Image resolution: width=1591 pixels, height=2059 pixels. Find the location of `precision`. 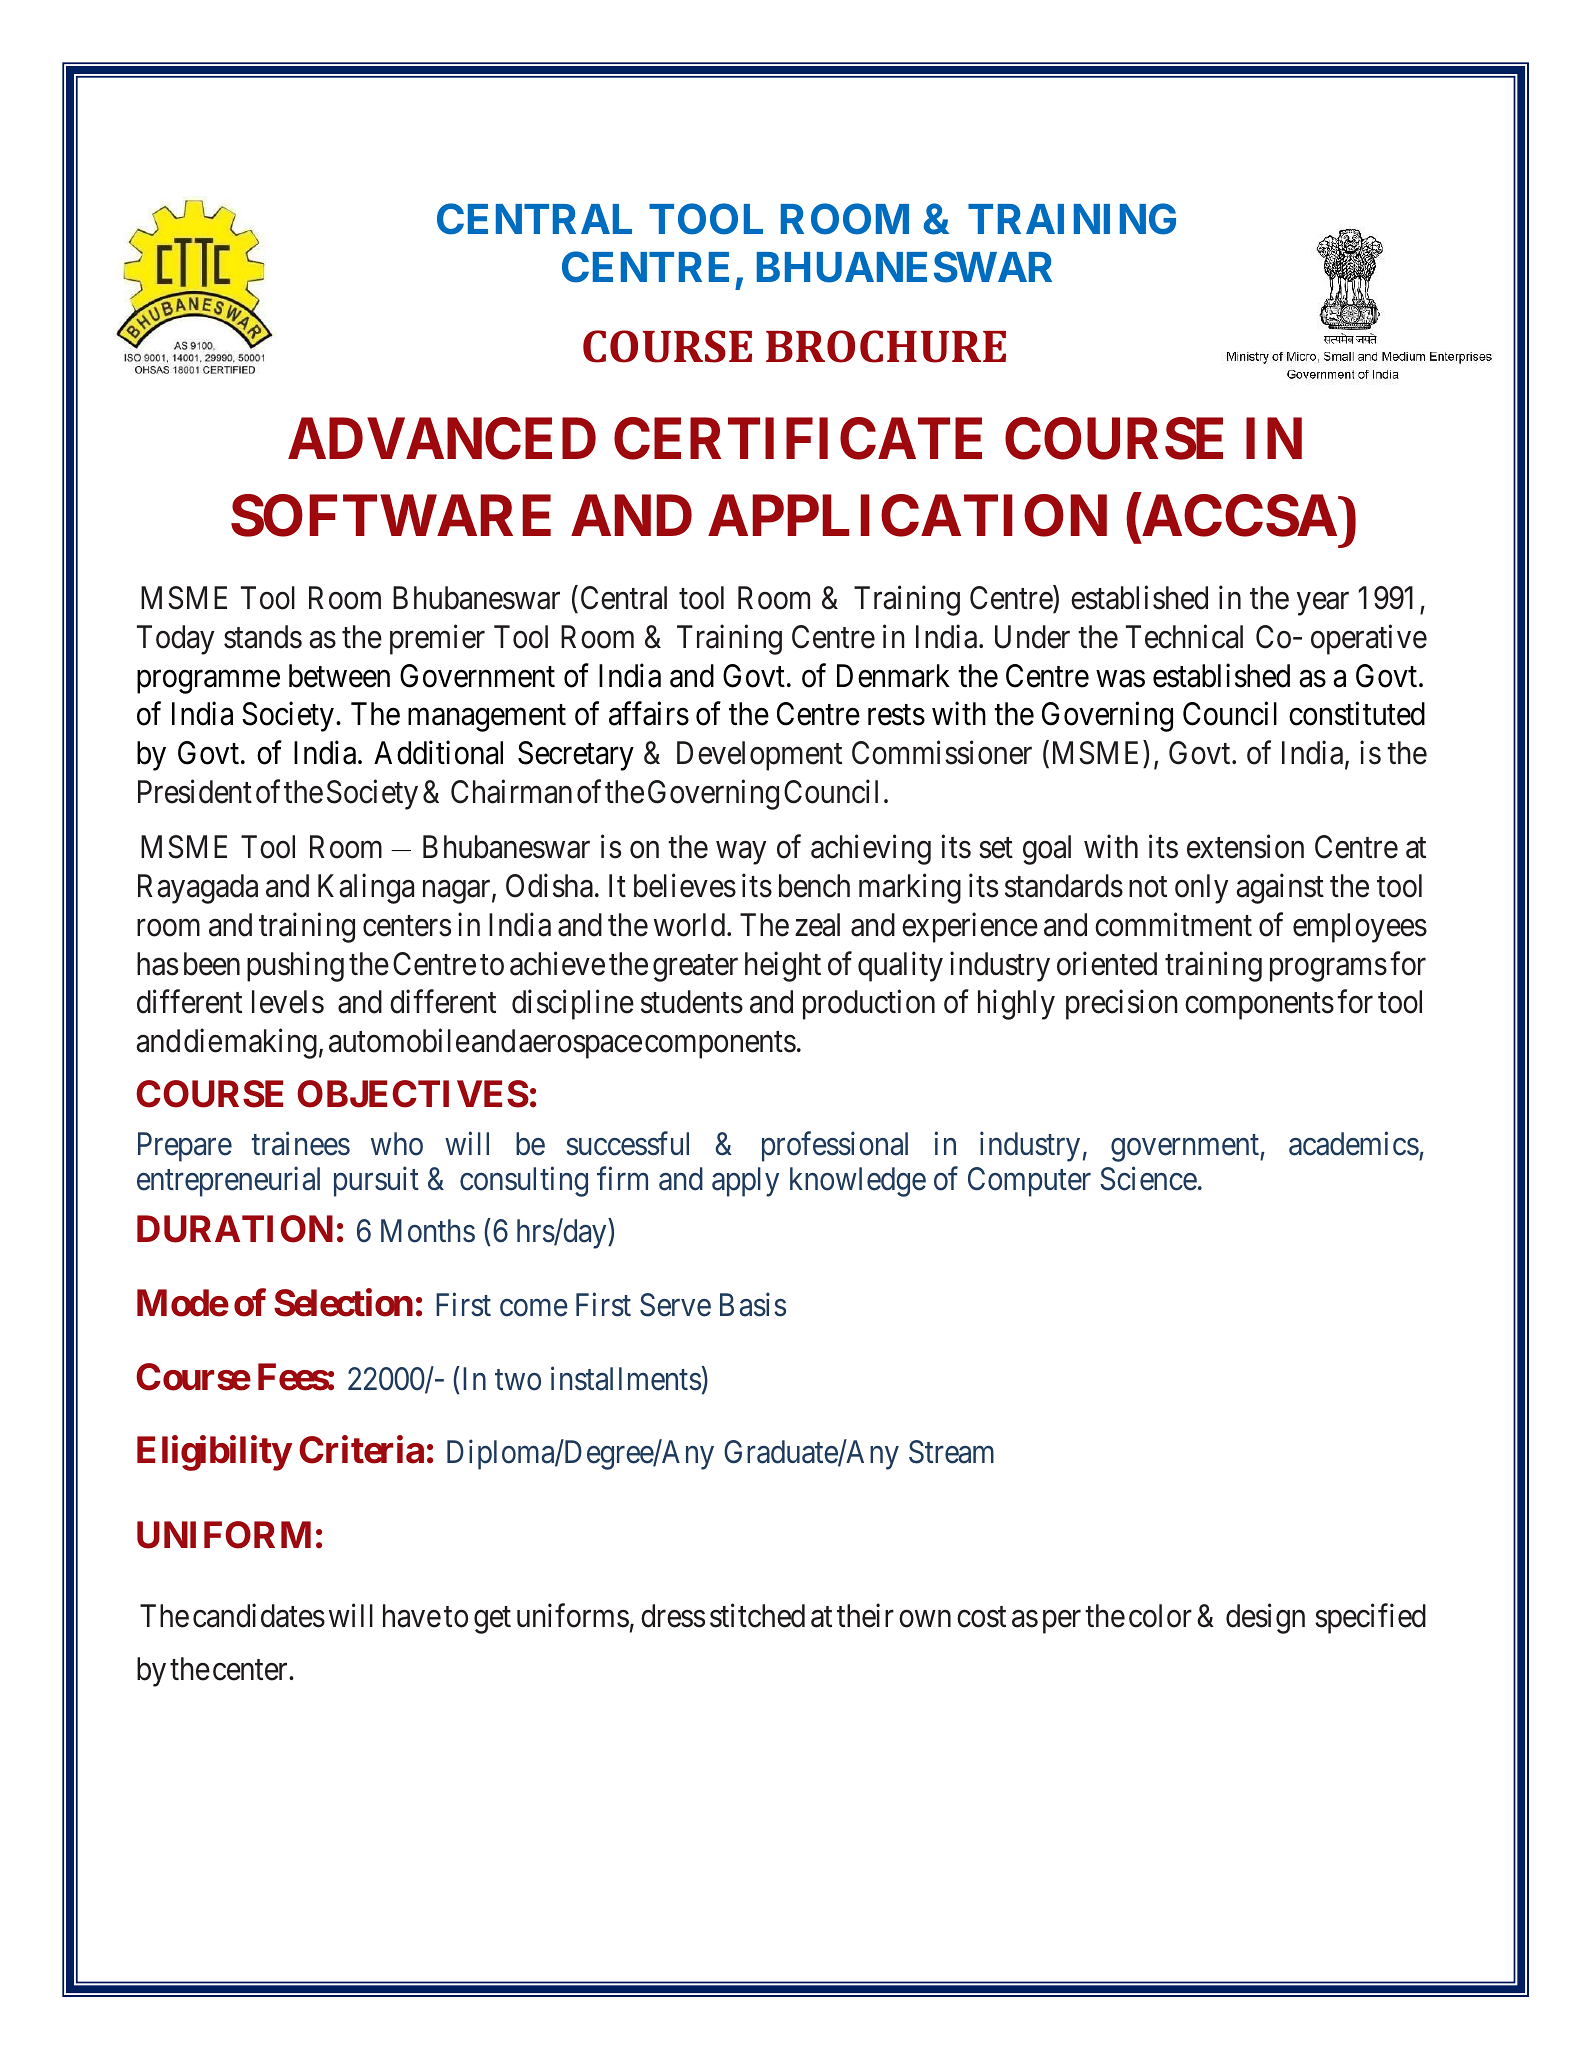

precision is located at coordinates (1122, 1005).
